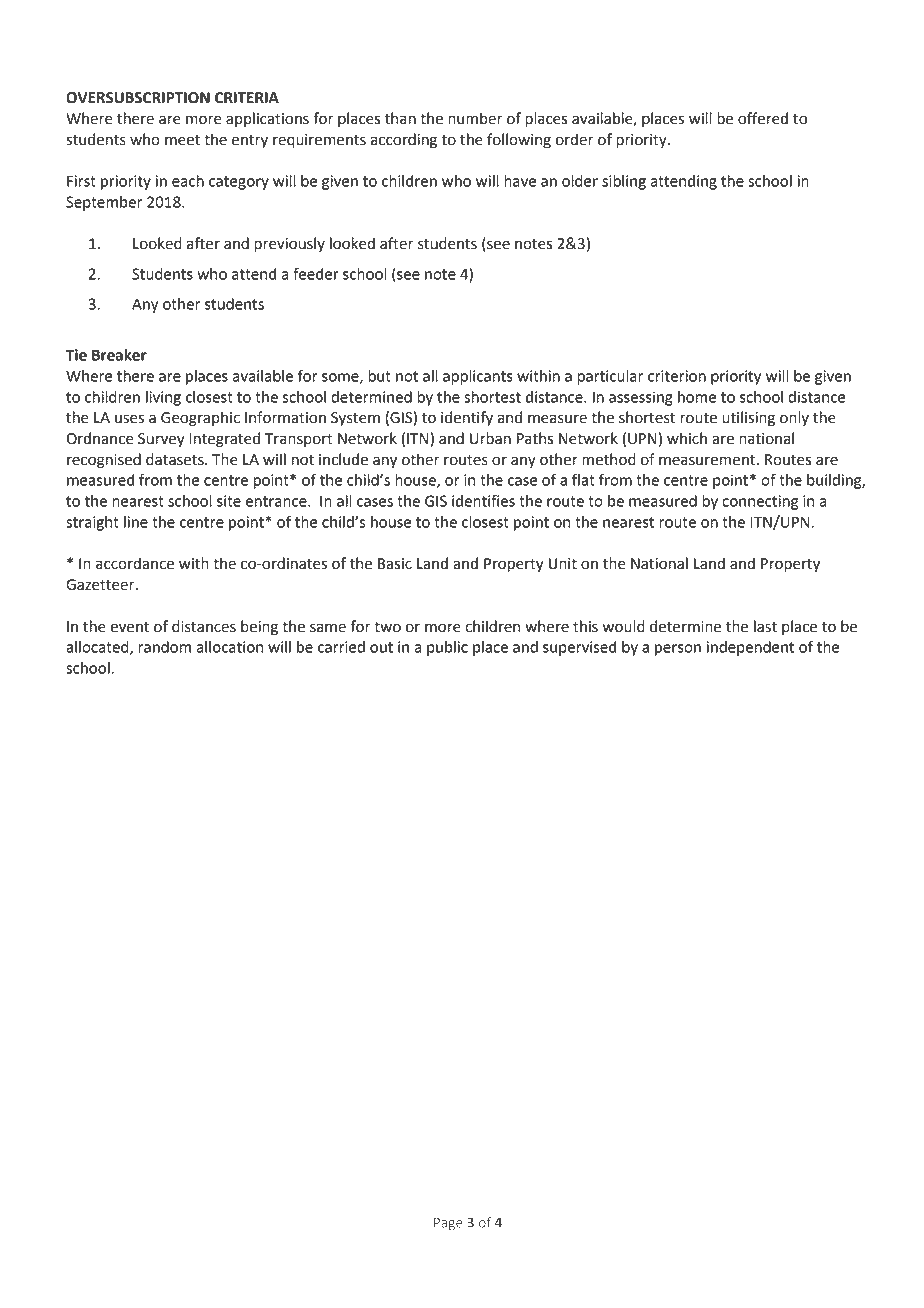 The height and width of the screenshot is (1308, 924). I want to click on according, so click(404, 141).
